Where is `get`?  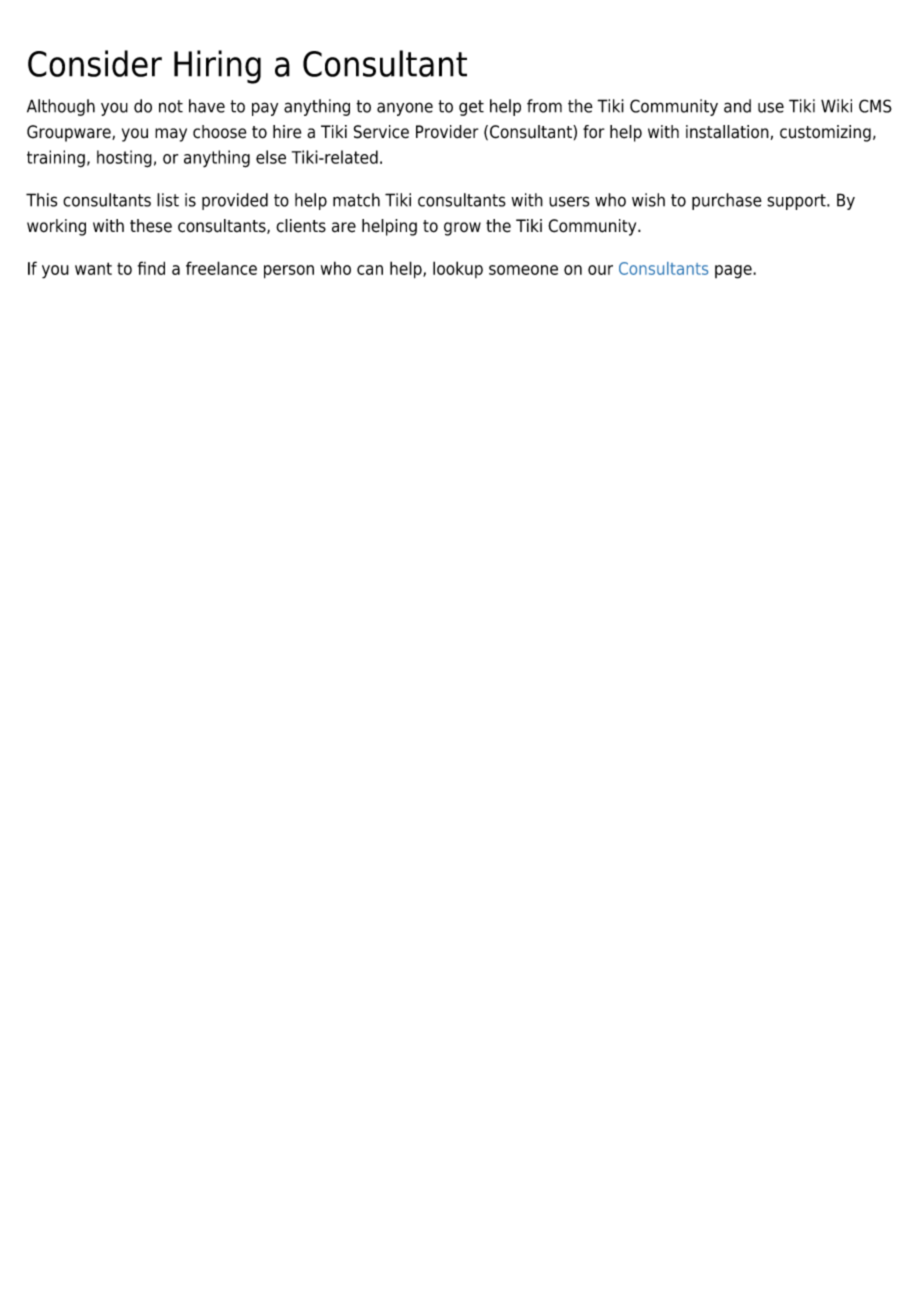 get is located at coordinates (471, 108).
